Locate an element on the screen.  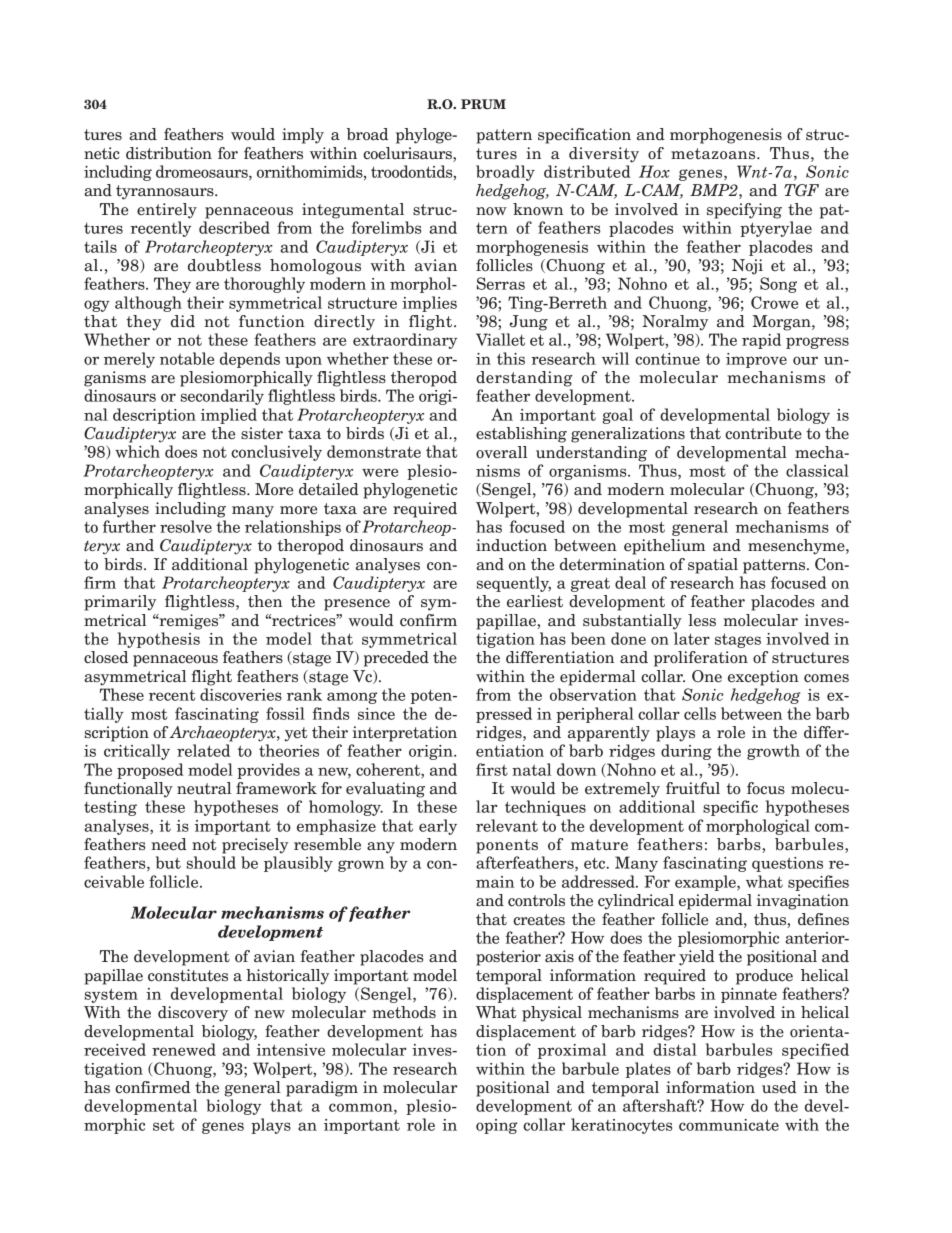
metazoans is located at coordinates (714, 154).
